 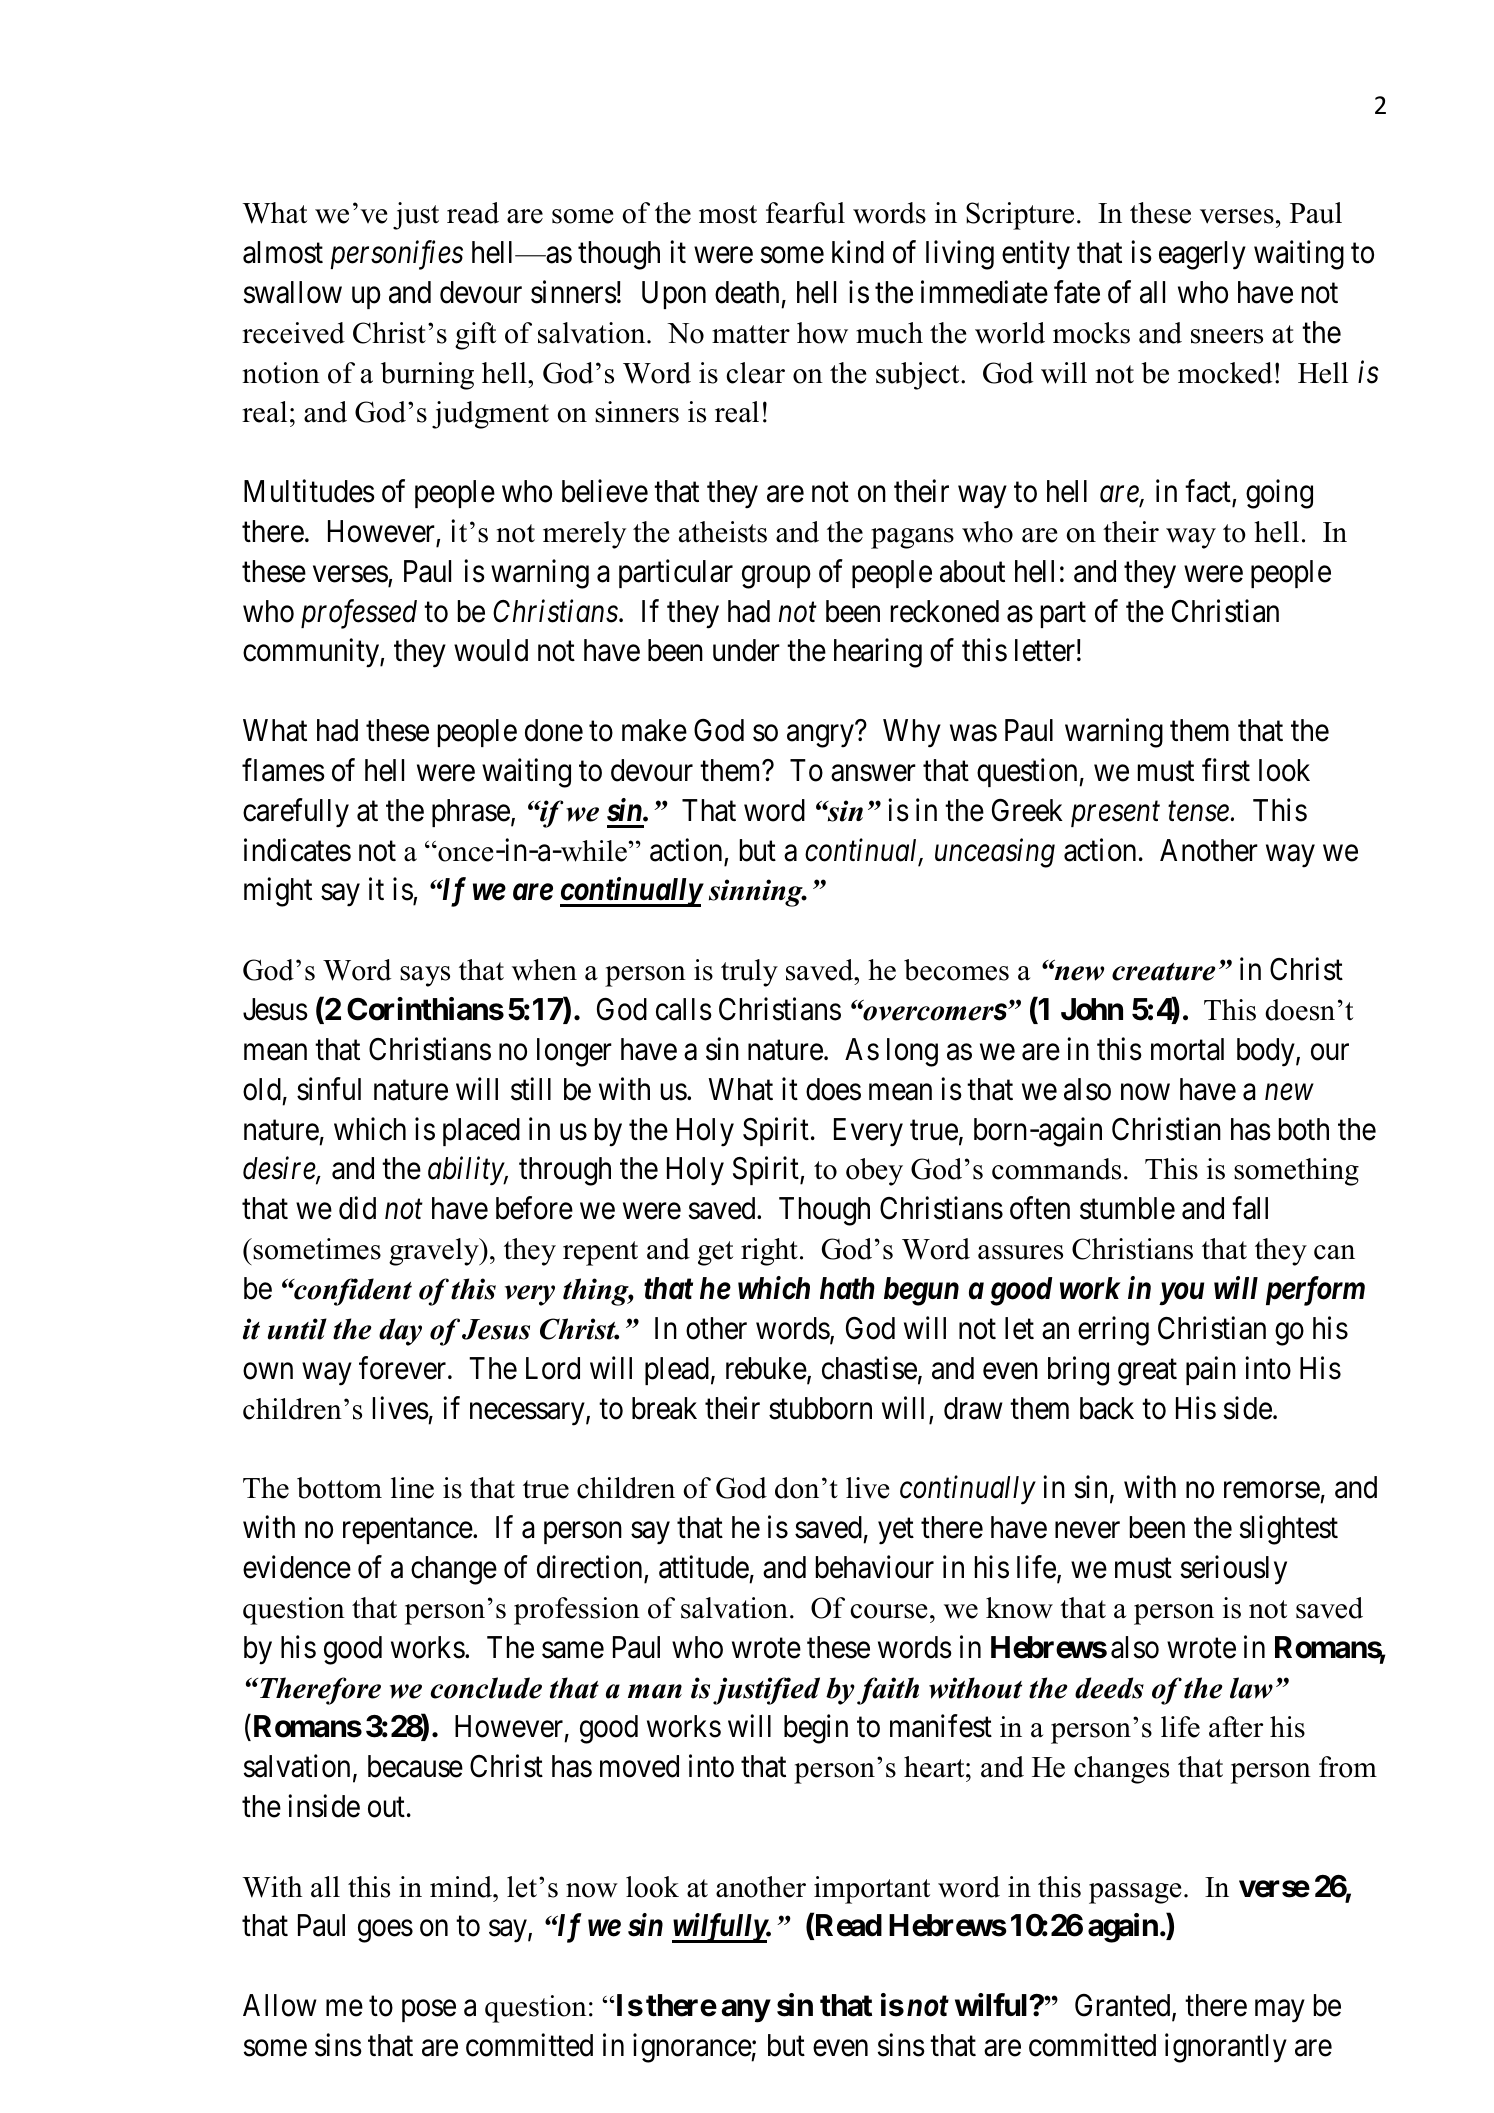 What do you see at coordinates (858, 252) in the document?
I see `kind` at bounding box center [858, 252].
